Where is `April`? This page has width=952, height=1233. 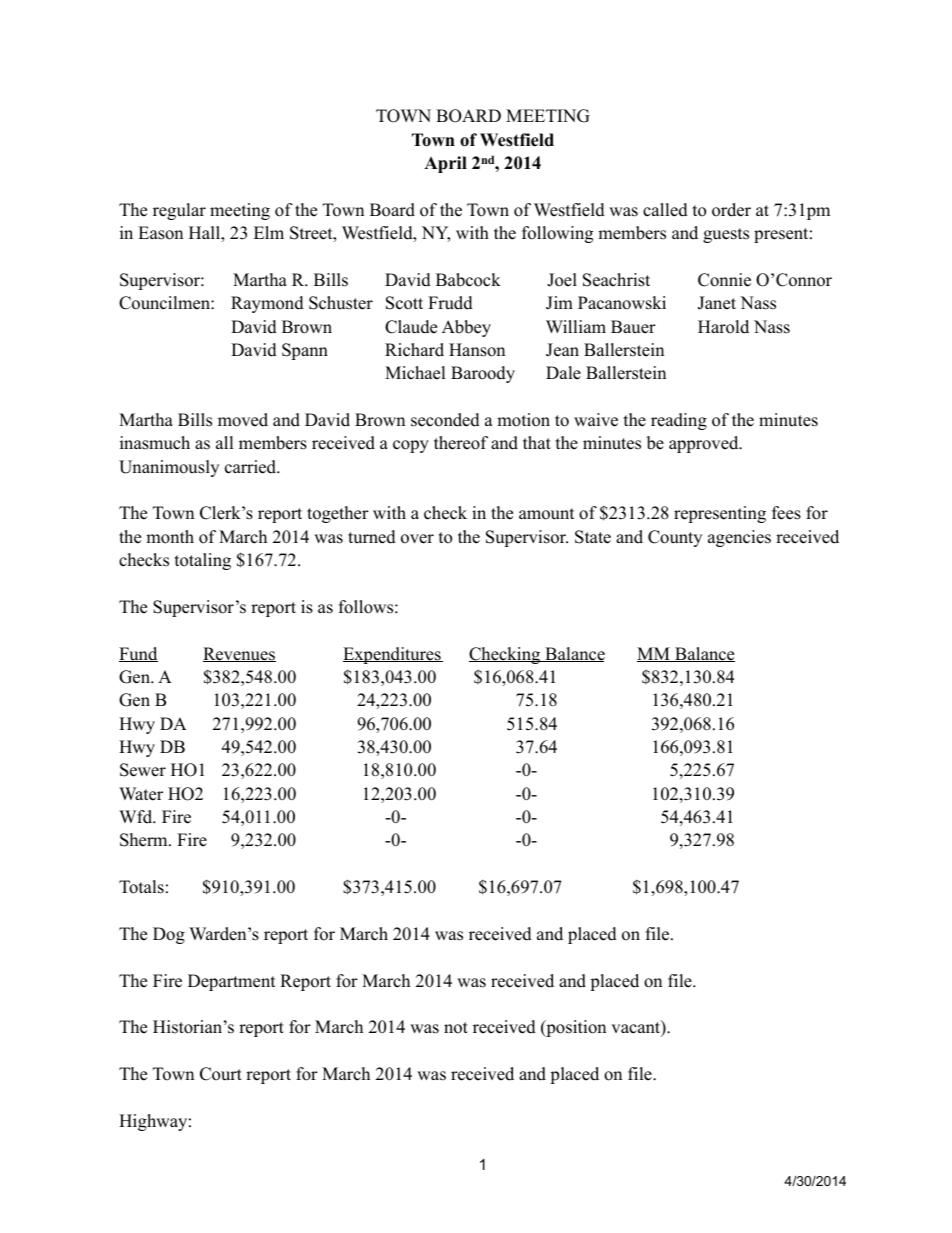
April is located at coordinates (445, 164).
